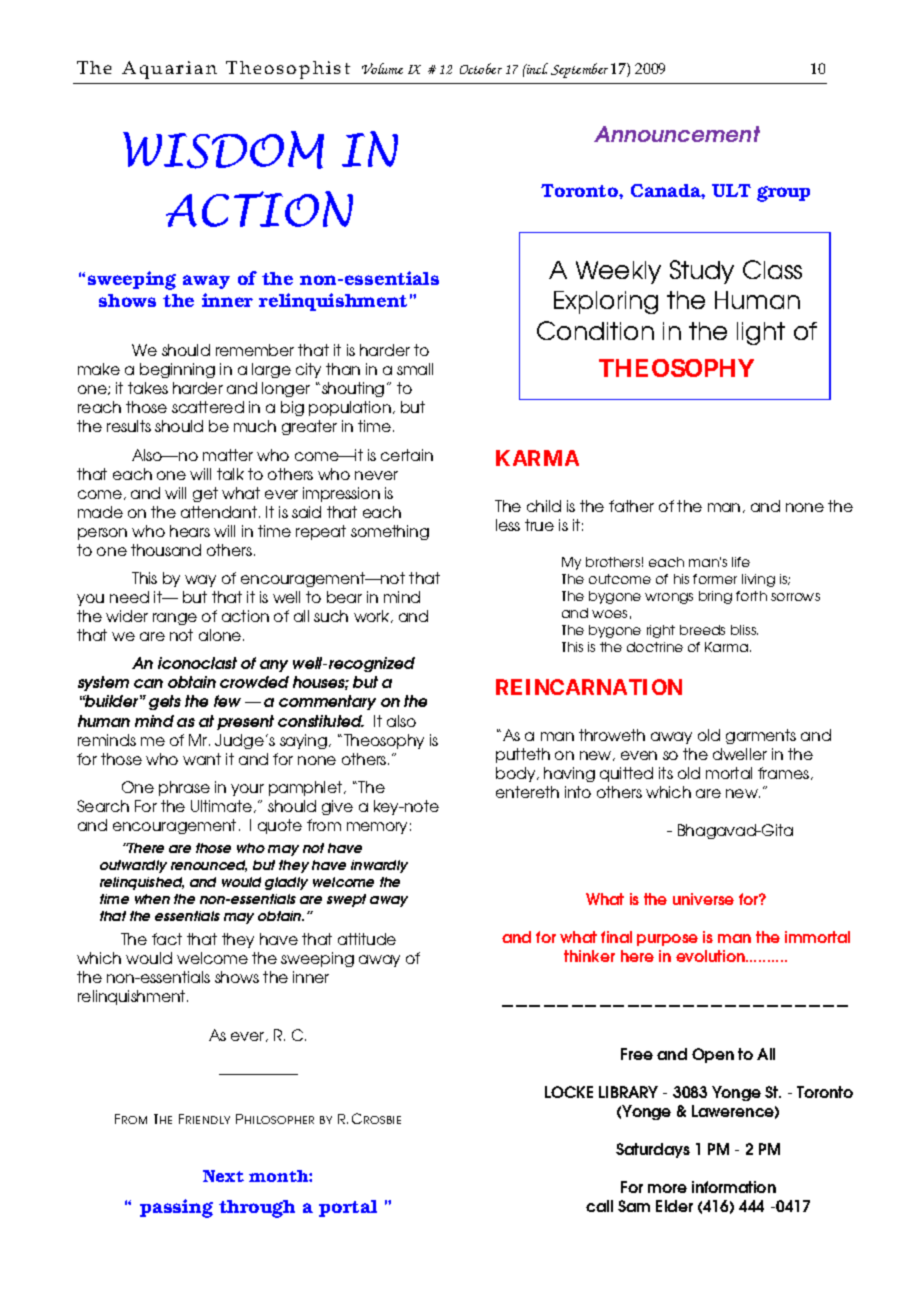  What do you see at coordinates (223, 1176) in the screenshot?
I see `Next` at bounding box center [223, 1176].
